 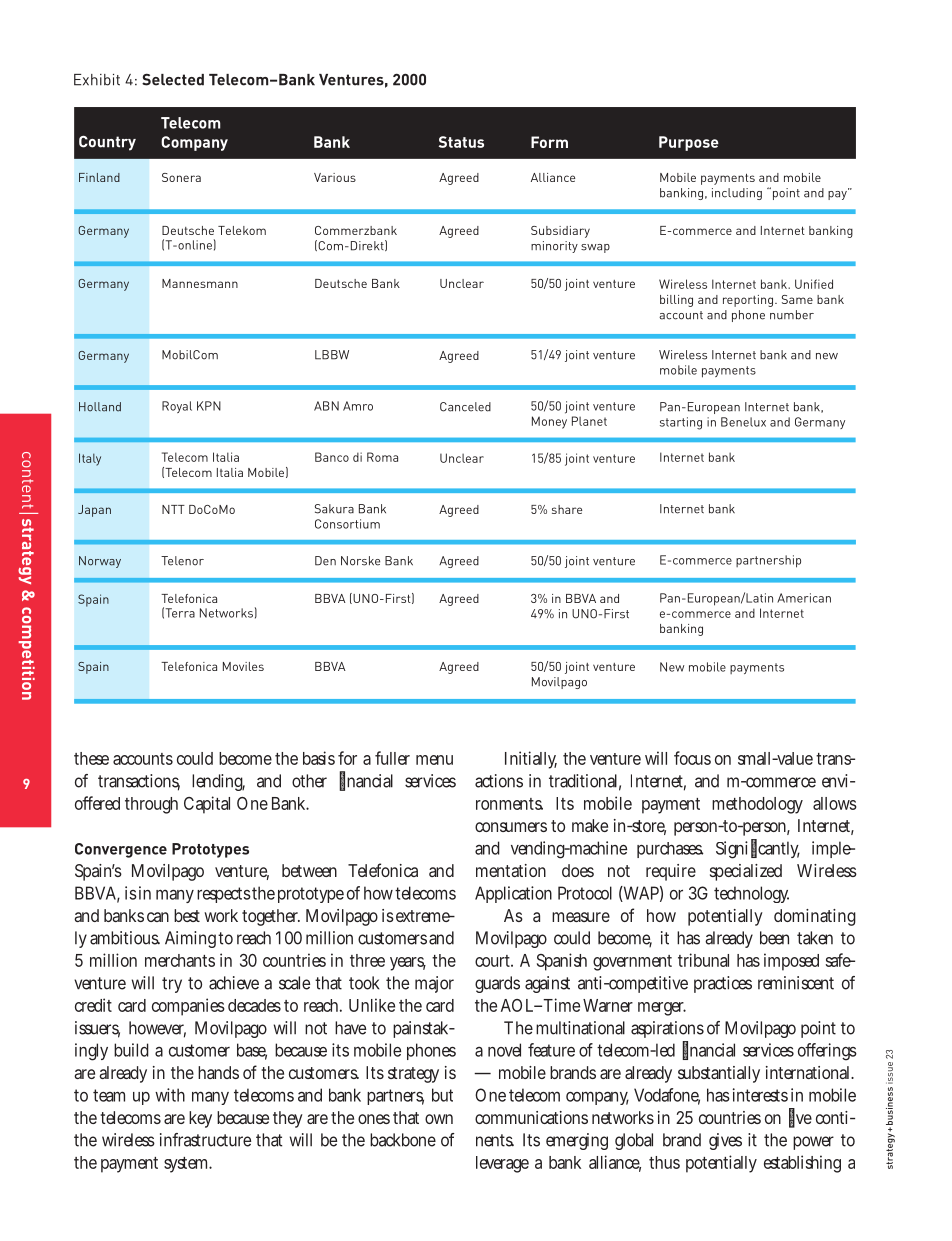 What do you see at coordinates (200, 1119) in the screenshot?
I see `key` at bounding box center [200, 1119].
